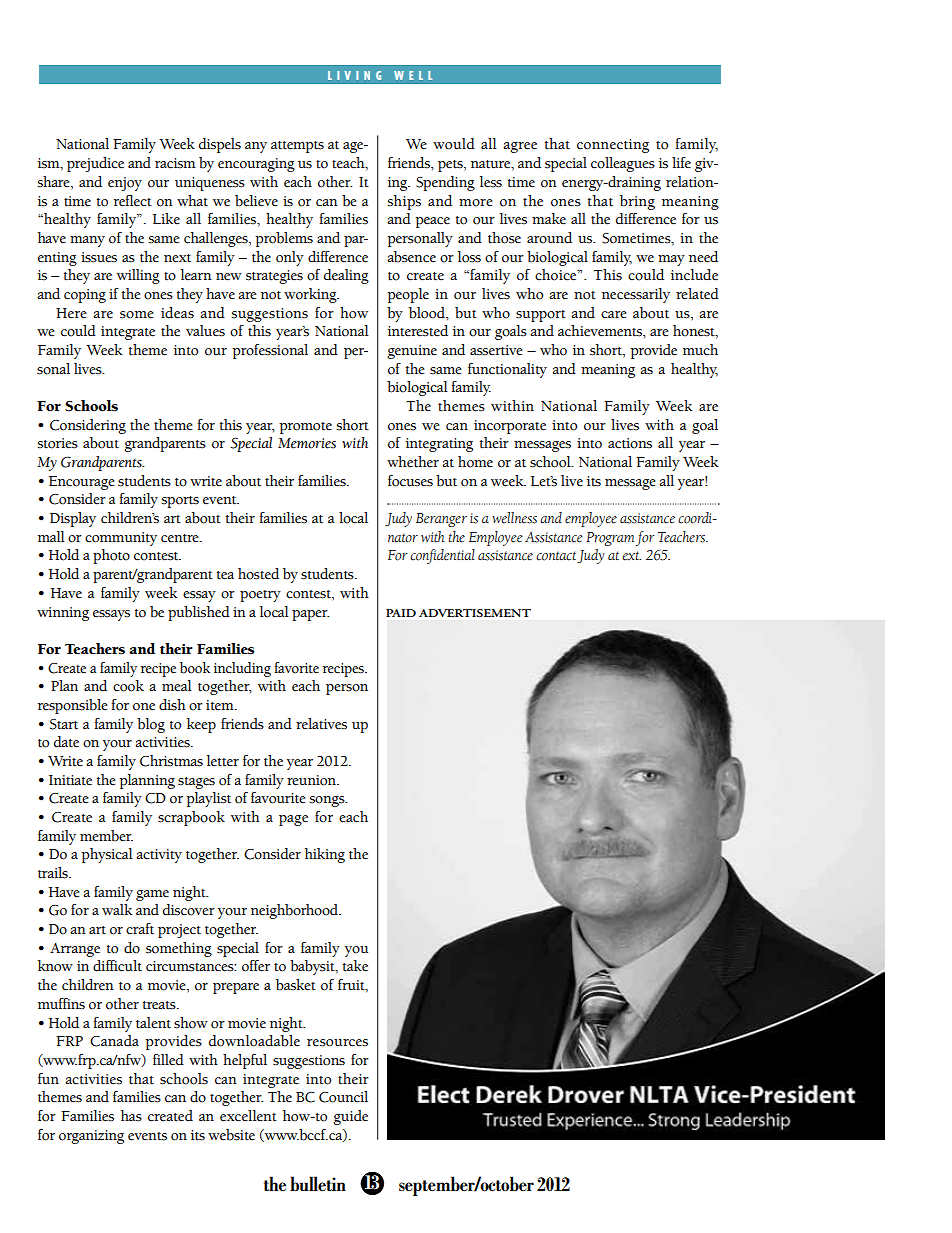 This document has width=952, height=1233. I want to click on PAID, so click(401, 613).
